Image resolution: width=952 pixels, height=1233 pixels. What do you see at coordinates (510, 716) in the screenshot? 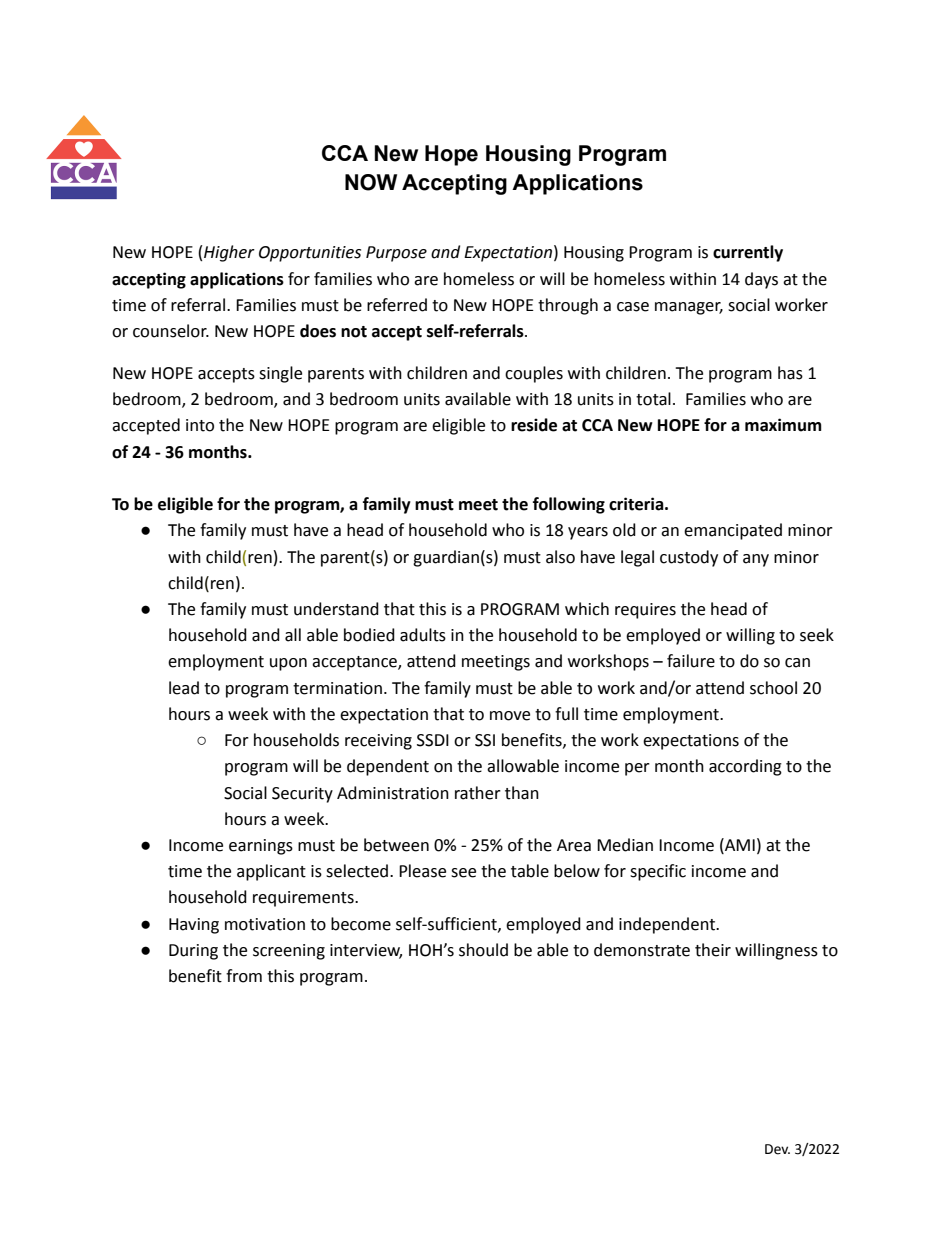
I see `move` at bounding box center [510, 716].
